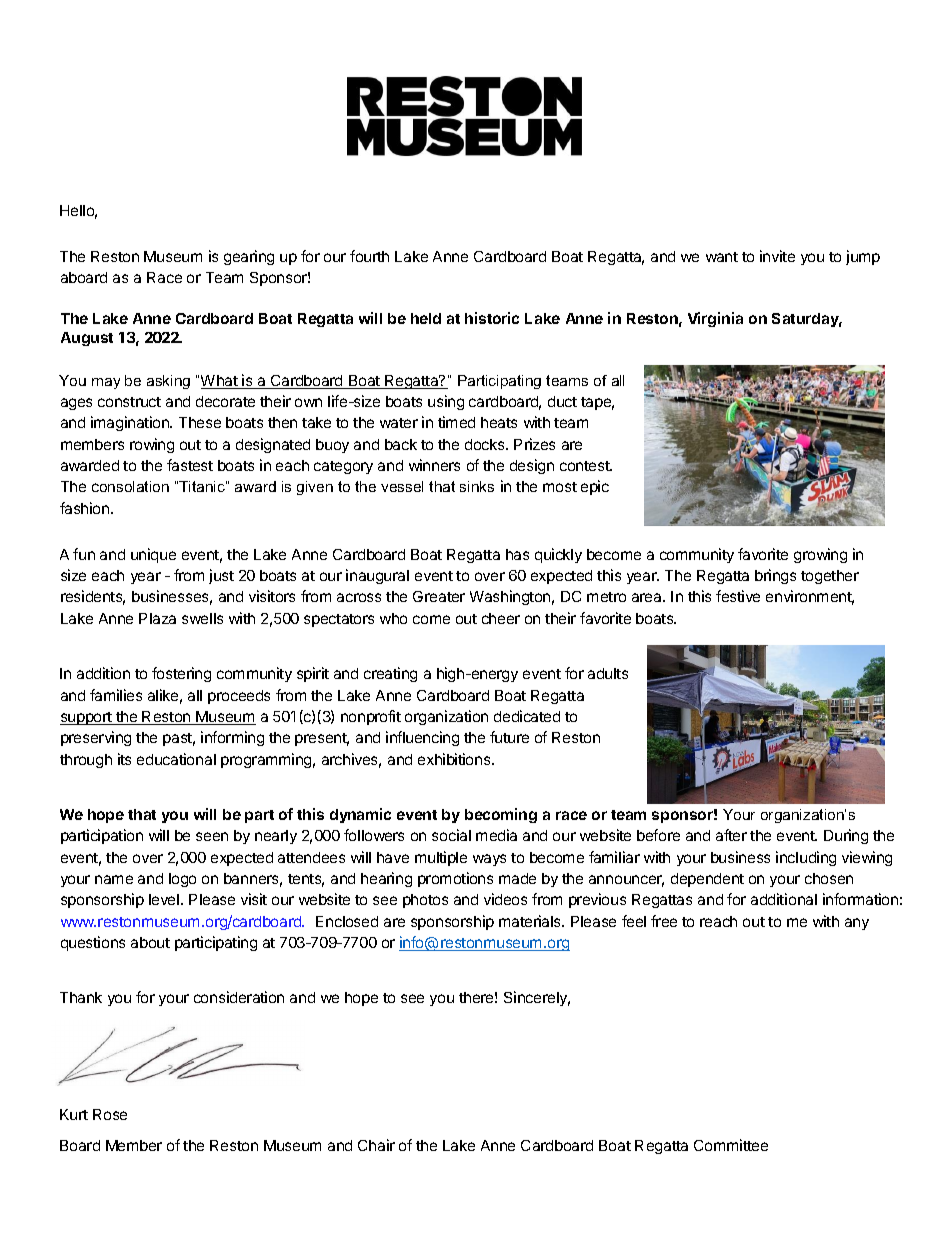 The width and height of the page is (952, 1233). I want to click on gearing, so click(249, 257).
